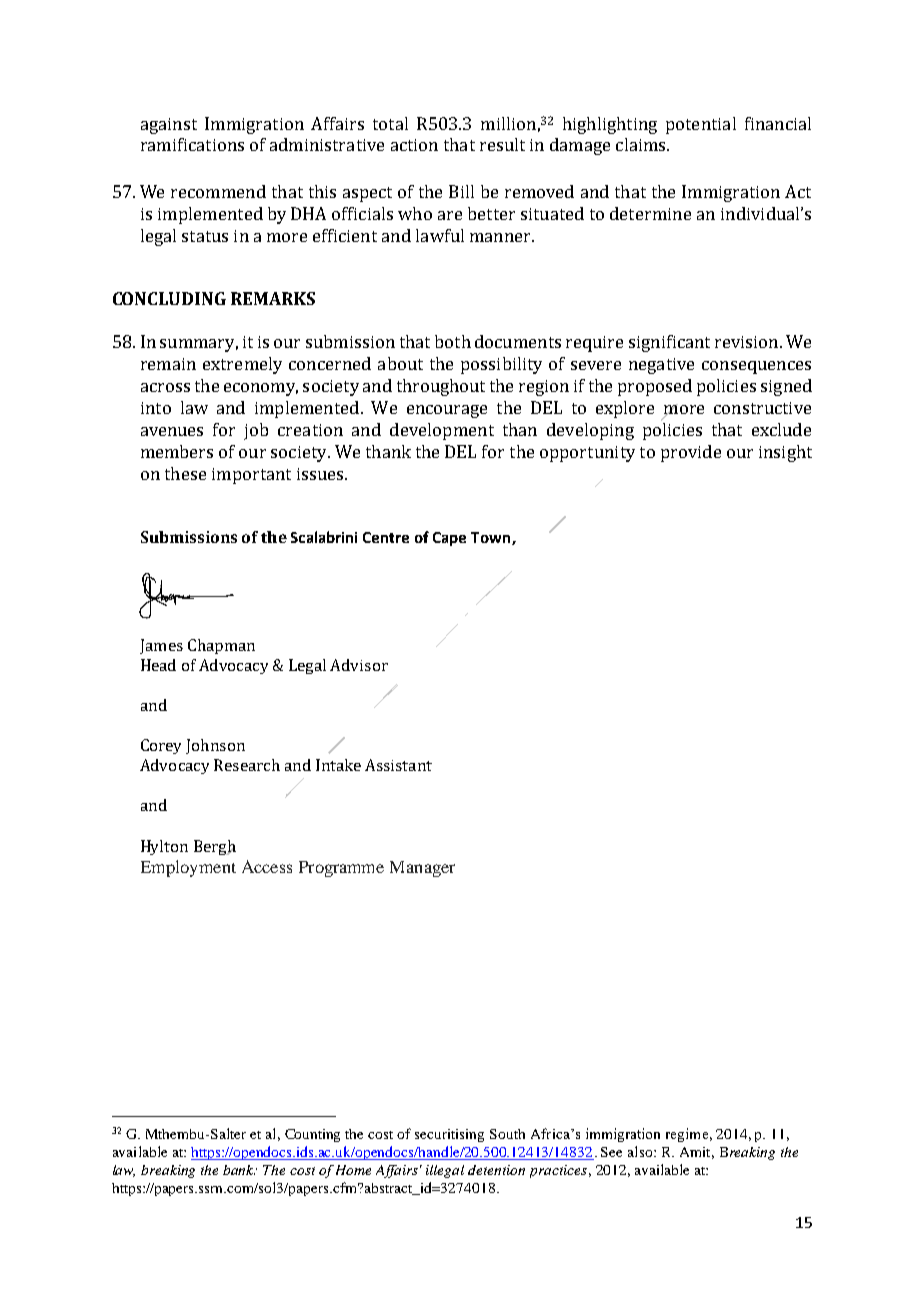 Image resolution: width=924 pixels, height=1308 pixels. Describe the element at coordinates (240, 1170) in the screenshot. I see `bank` at that location.
